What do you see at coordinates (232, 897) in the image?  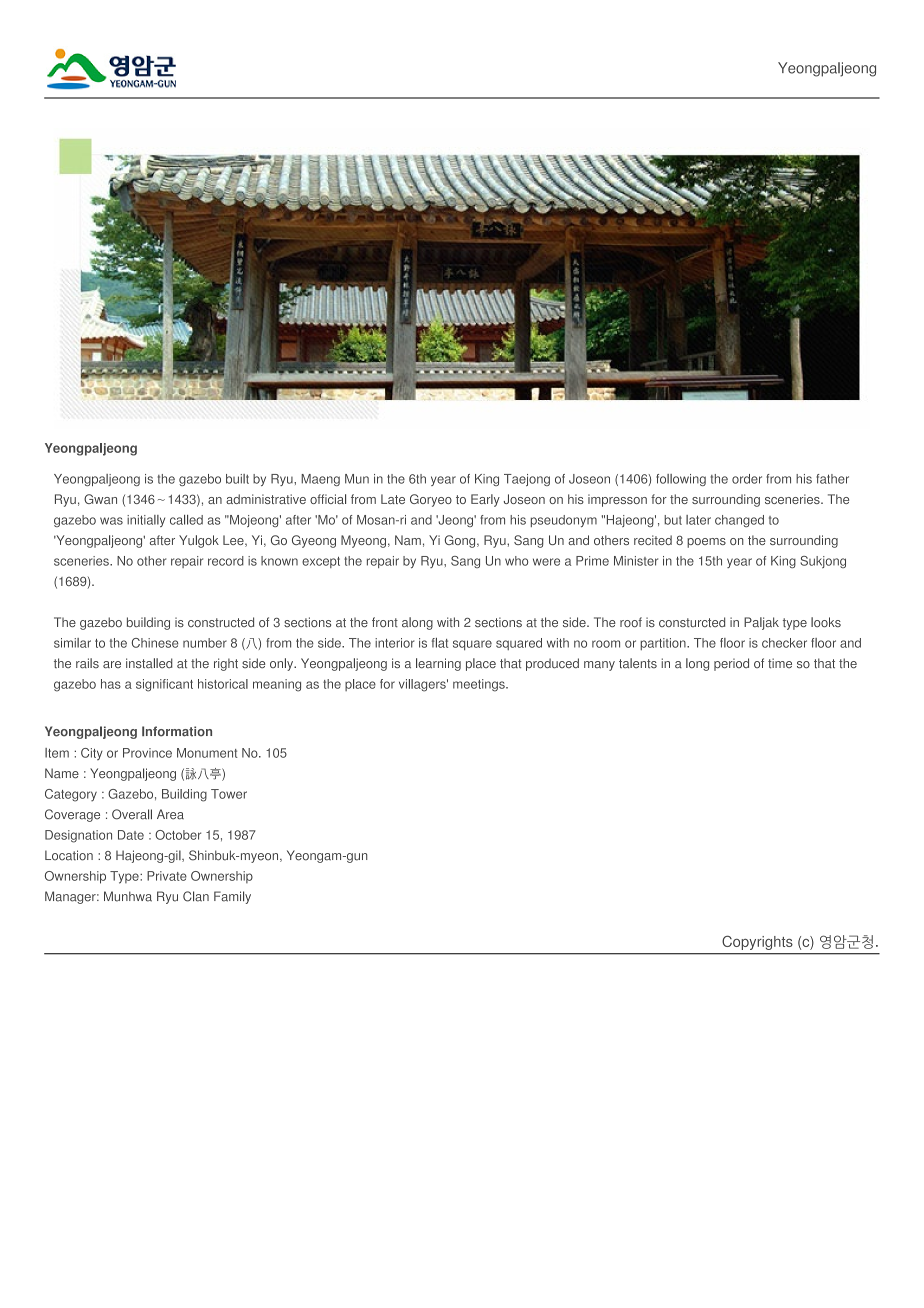 I see `Family` at bounding box center [232, 897].
